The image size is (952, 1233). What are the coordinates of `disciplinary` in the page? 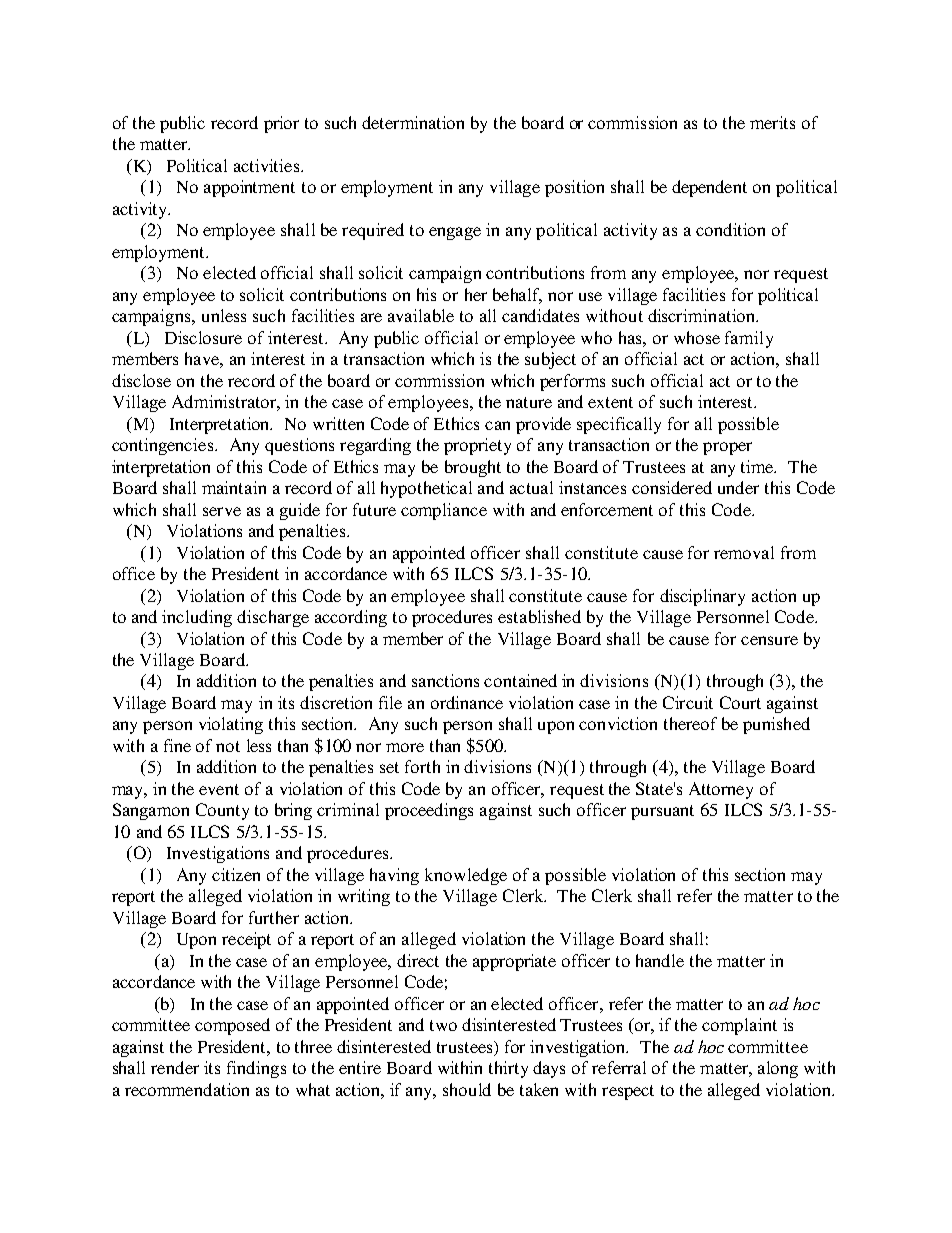 It's located at (702, 597).
